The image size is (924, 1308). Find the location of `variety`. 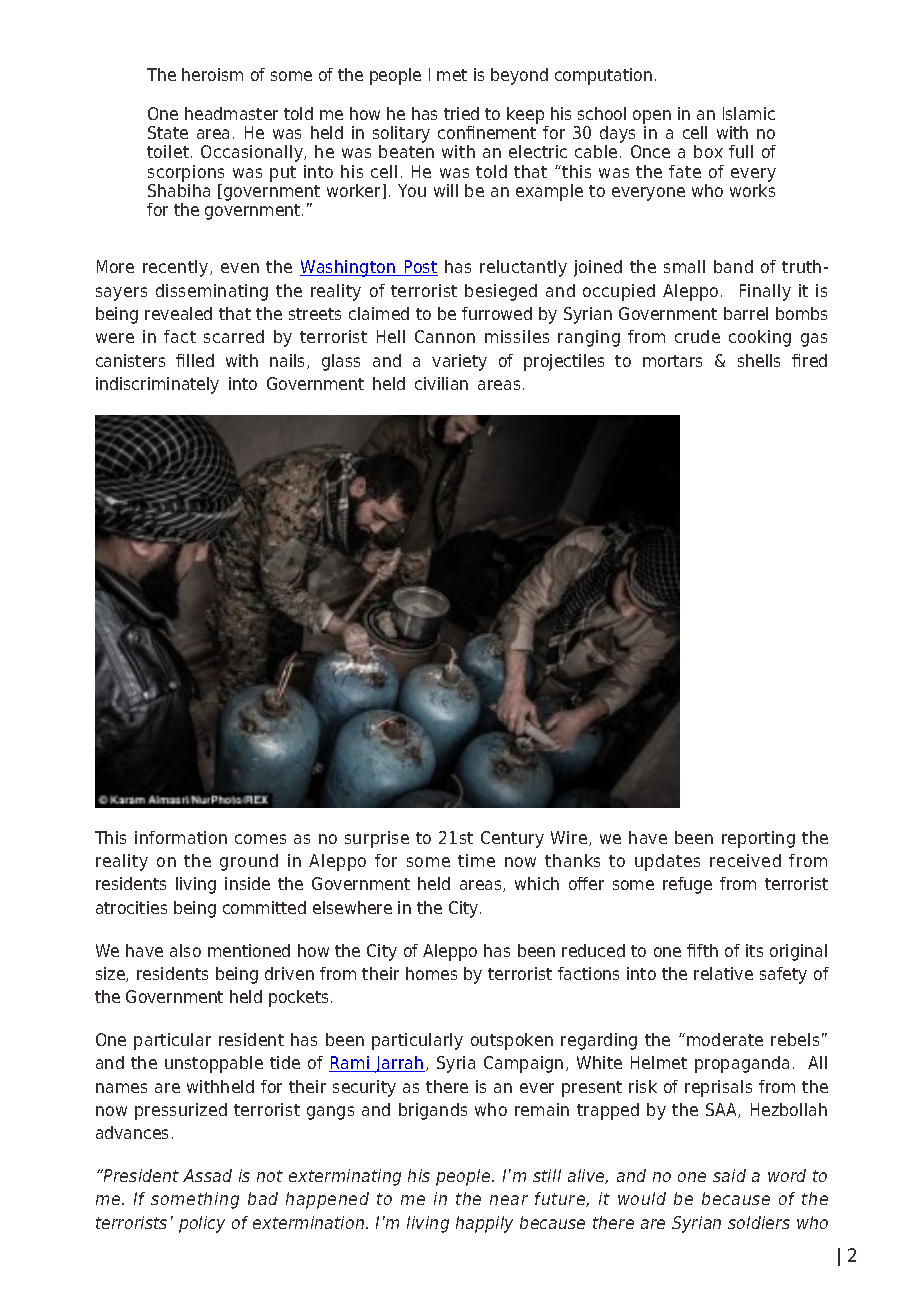

variety is located at coordinates (459, 362).
